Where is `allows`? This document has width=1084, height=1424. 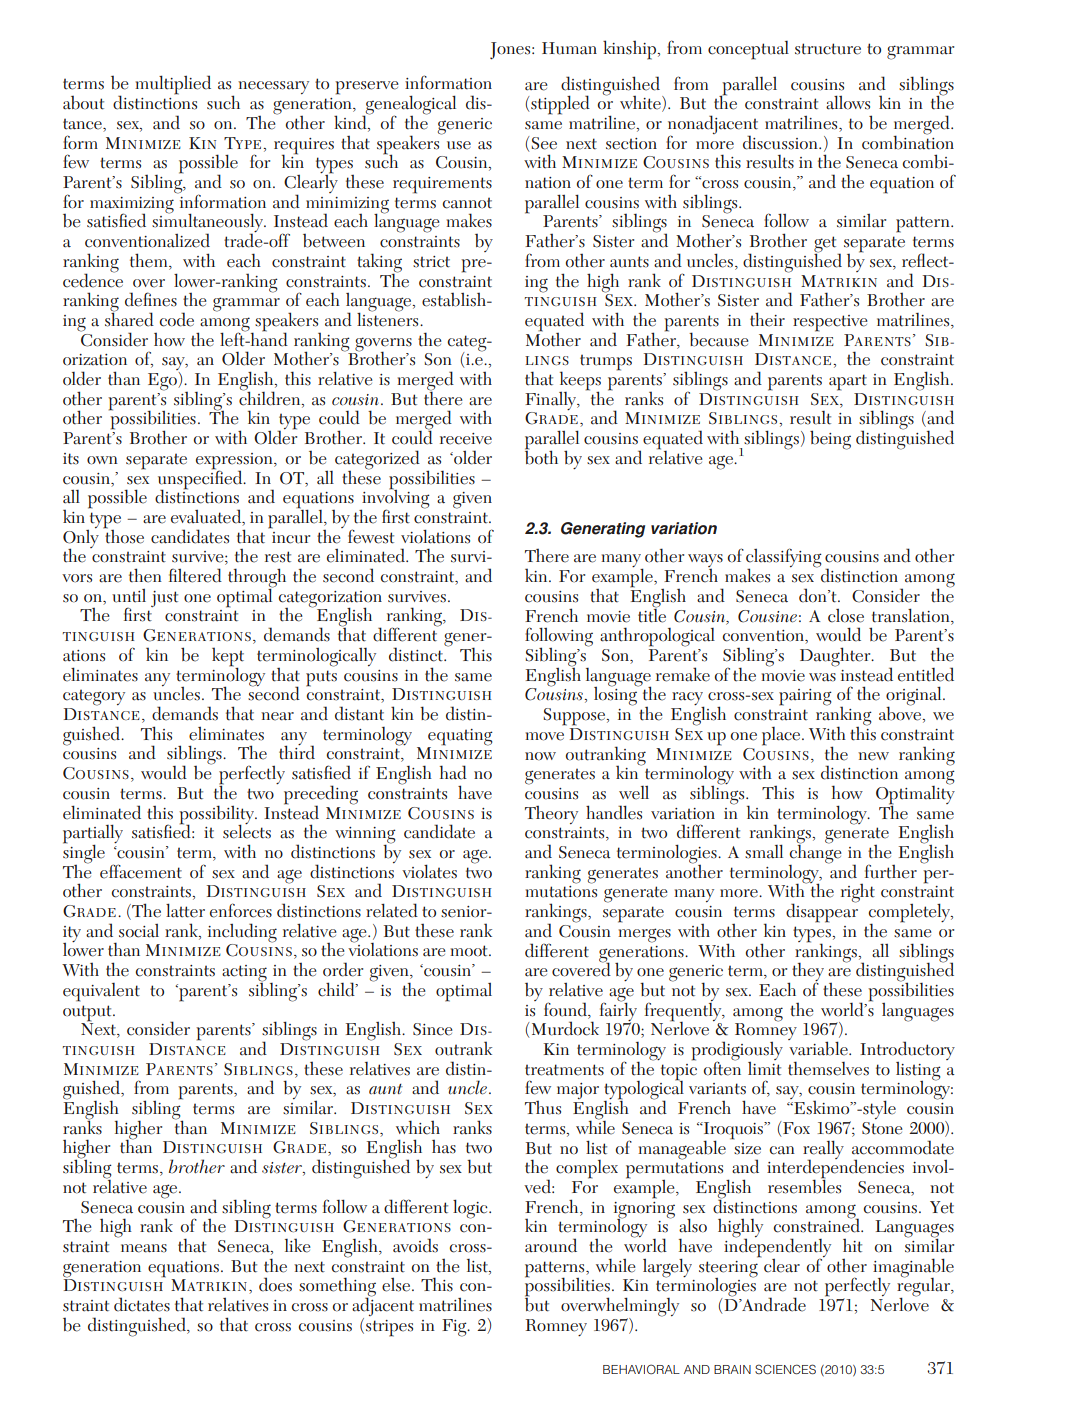
allows is located at coordinates (848, 102).
